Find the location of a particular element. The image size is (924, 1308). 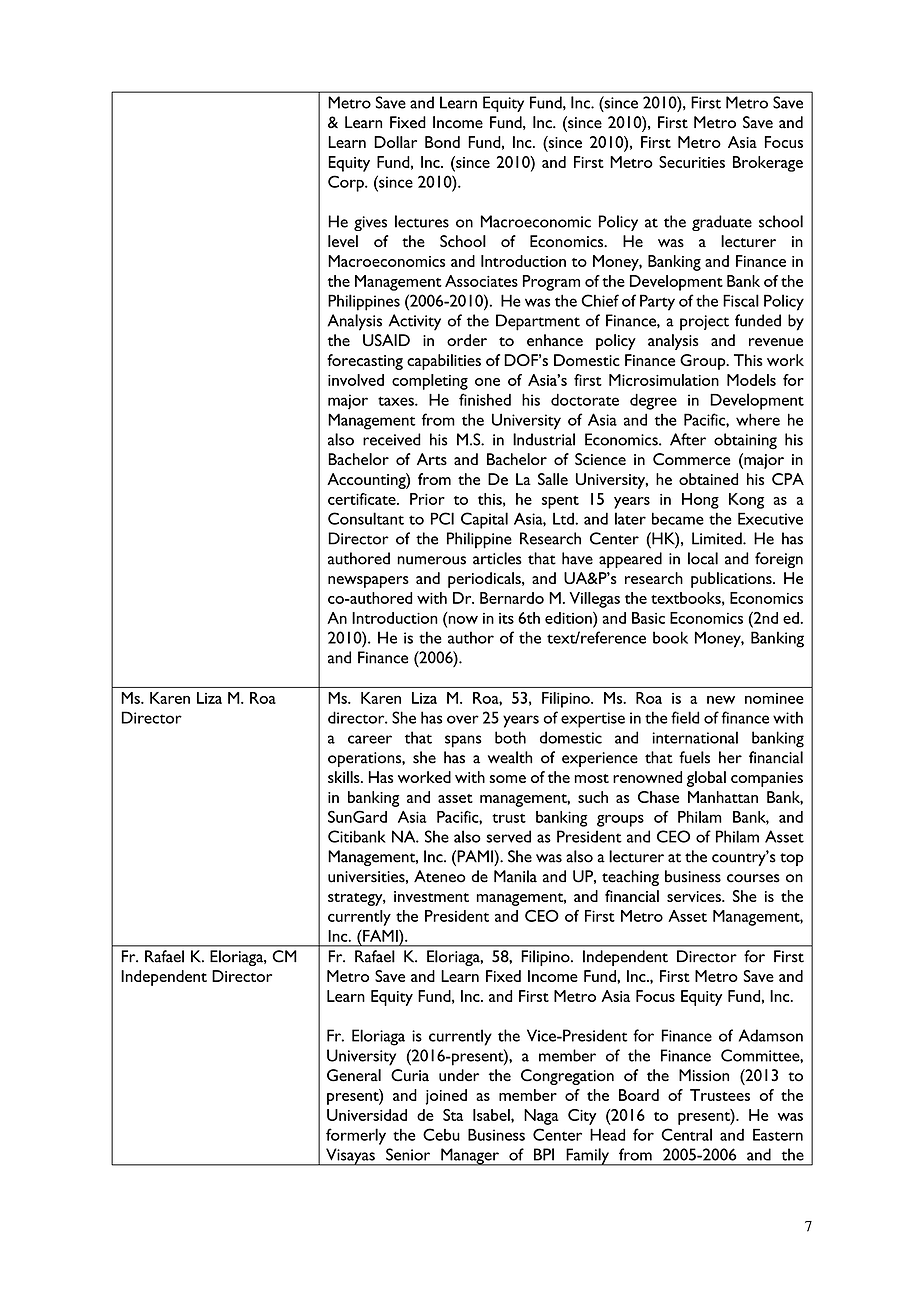

Program is located at coordinates (551, 283).
